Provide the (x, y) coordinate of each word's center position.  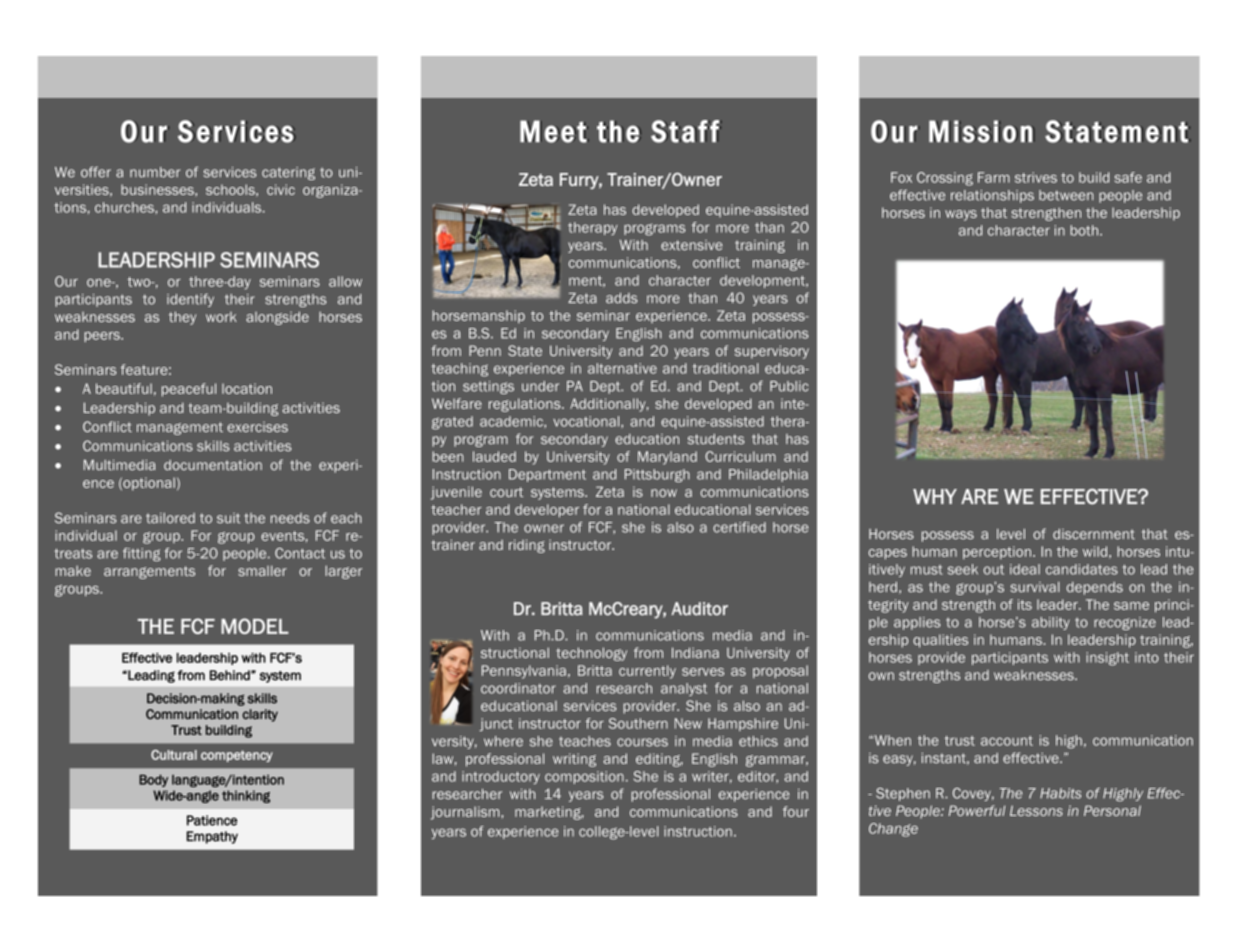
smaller (262, 570)
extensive (692, 245)
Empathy (212, 837)
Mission (980, 131)
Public (789, 386)
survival (1034, 587)
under (540, 386)
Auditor (699, 609)
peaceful (189, 390)
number (155, 172)
